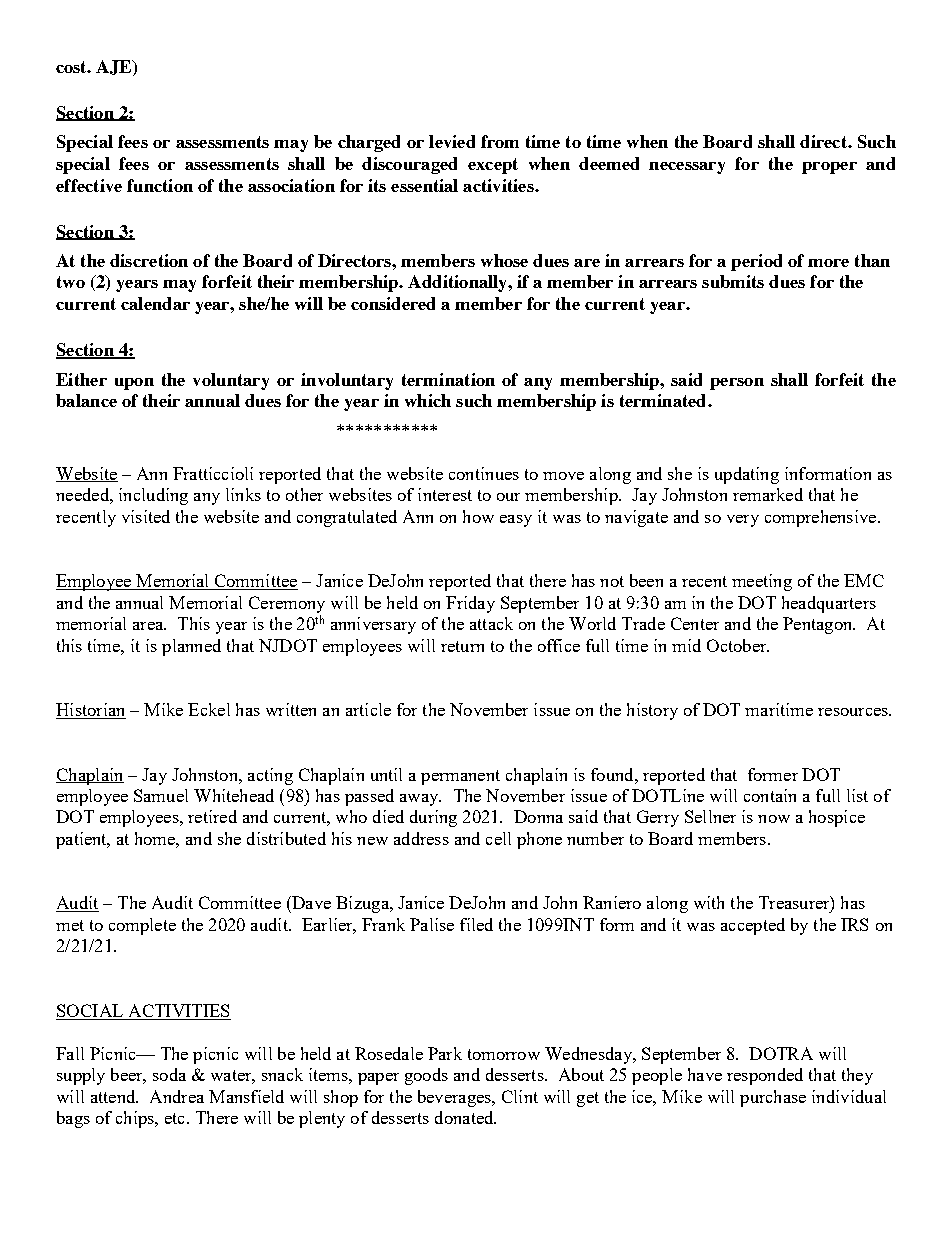  What do you see at coordinates (177, 1096) in the screenshot?
I see `Andrea` at bounding box center [177, 1096].
